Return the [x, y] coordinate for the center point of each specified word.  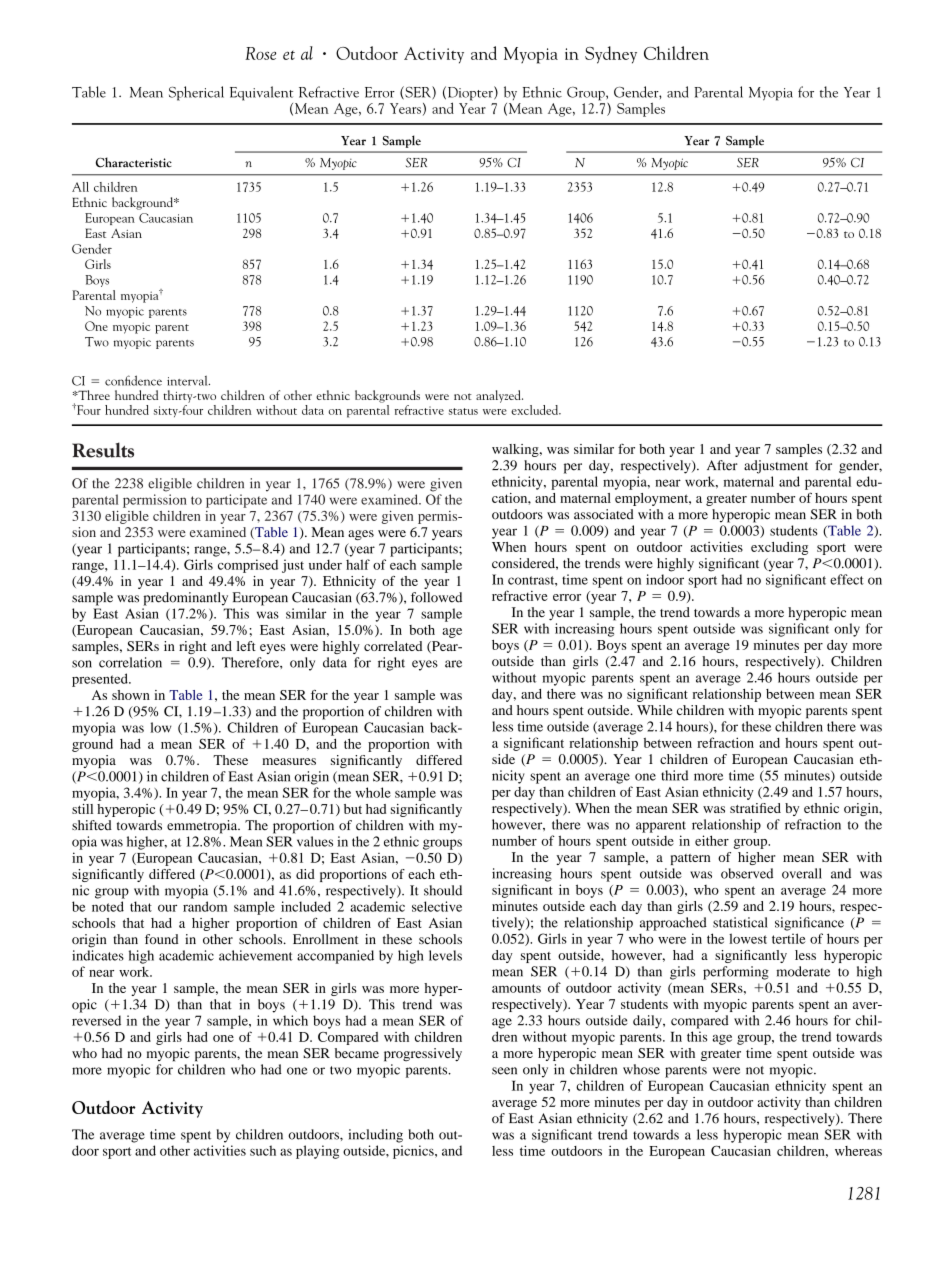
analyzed [499, 396]
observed [747, 873]
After [722, 465]
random [205, 906]
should [443, 890]
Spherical [196, 93]
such [263, 1150]
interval [188, 381]
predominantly [185, 599]
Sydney [611, 55]
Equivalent [261, 93]
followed [436, 597]
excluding [779, 548]
